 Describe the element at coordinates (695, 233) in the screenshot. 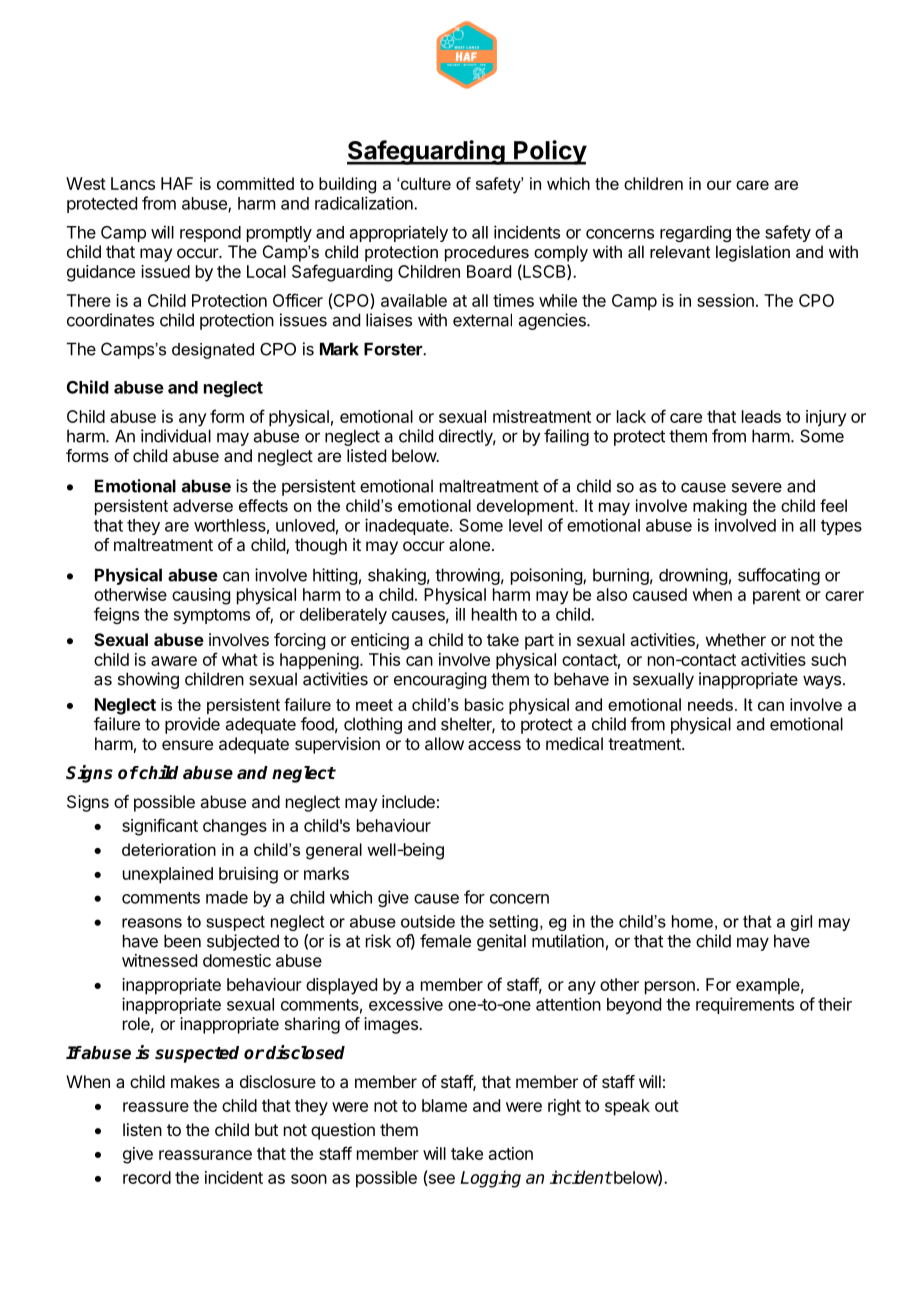

I see `regarding` at that location.
